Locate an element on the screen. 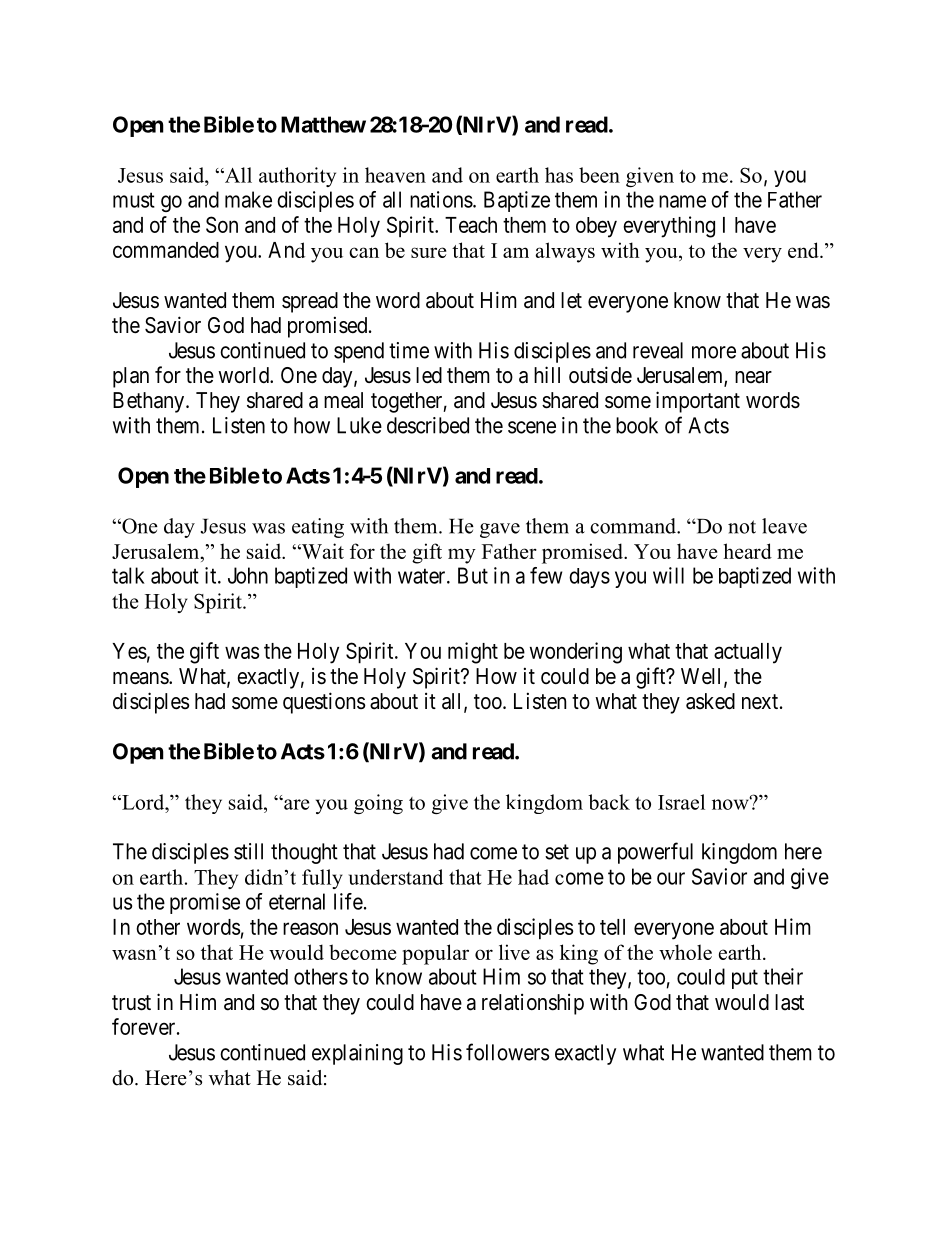 The image size is (952, 1233). Lord is located at coordinates (143, 802).
